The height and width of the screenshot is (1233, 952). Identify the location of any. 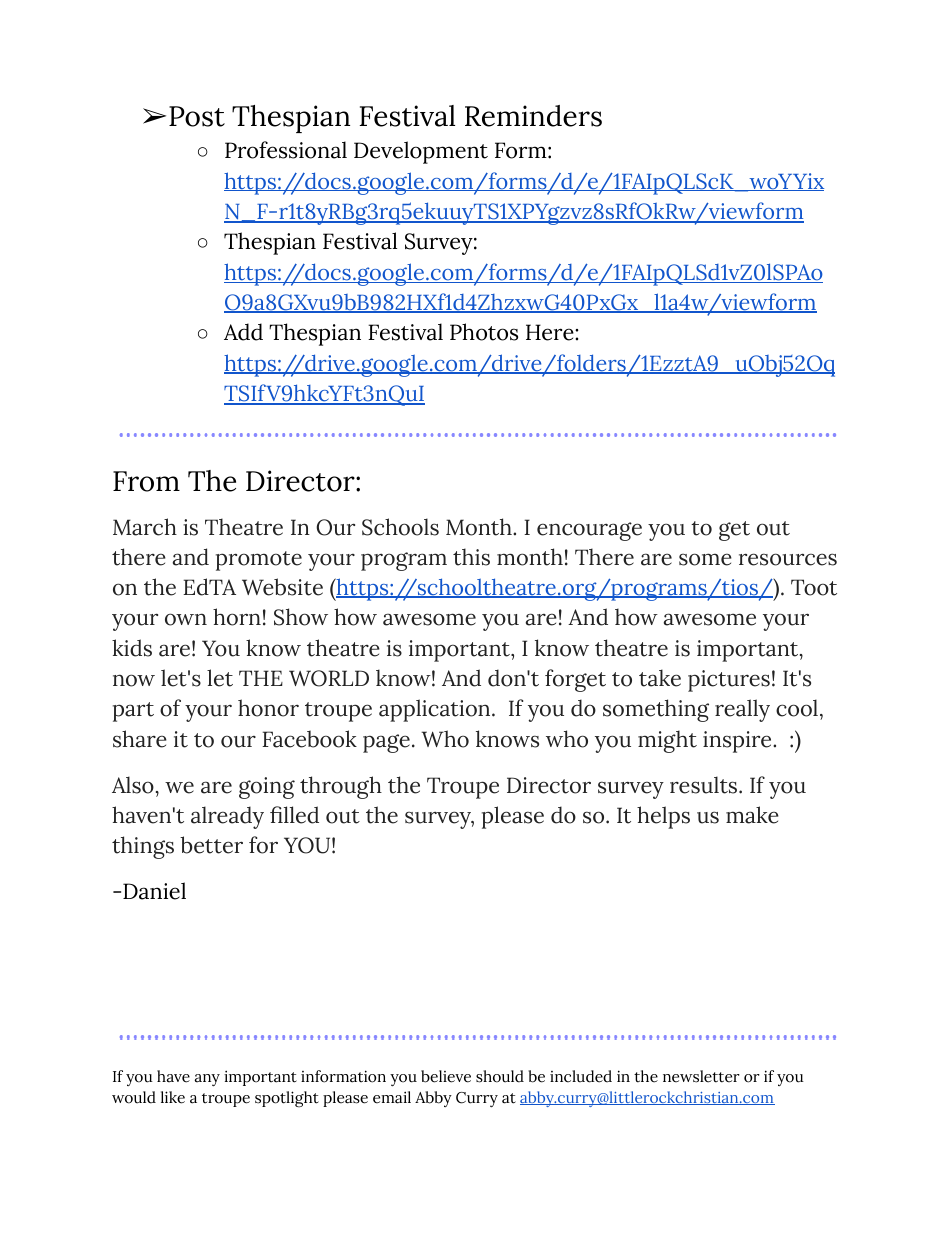
(207, 1080).
